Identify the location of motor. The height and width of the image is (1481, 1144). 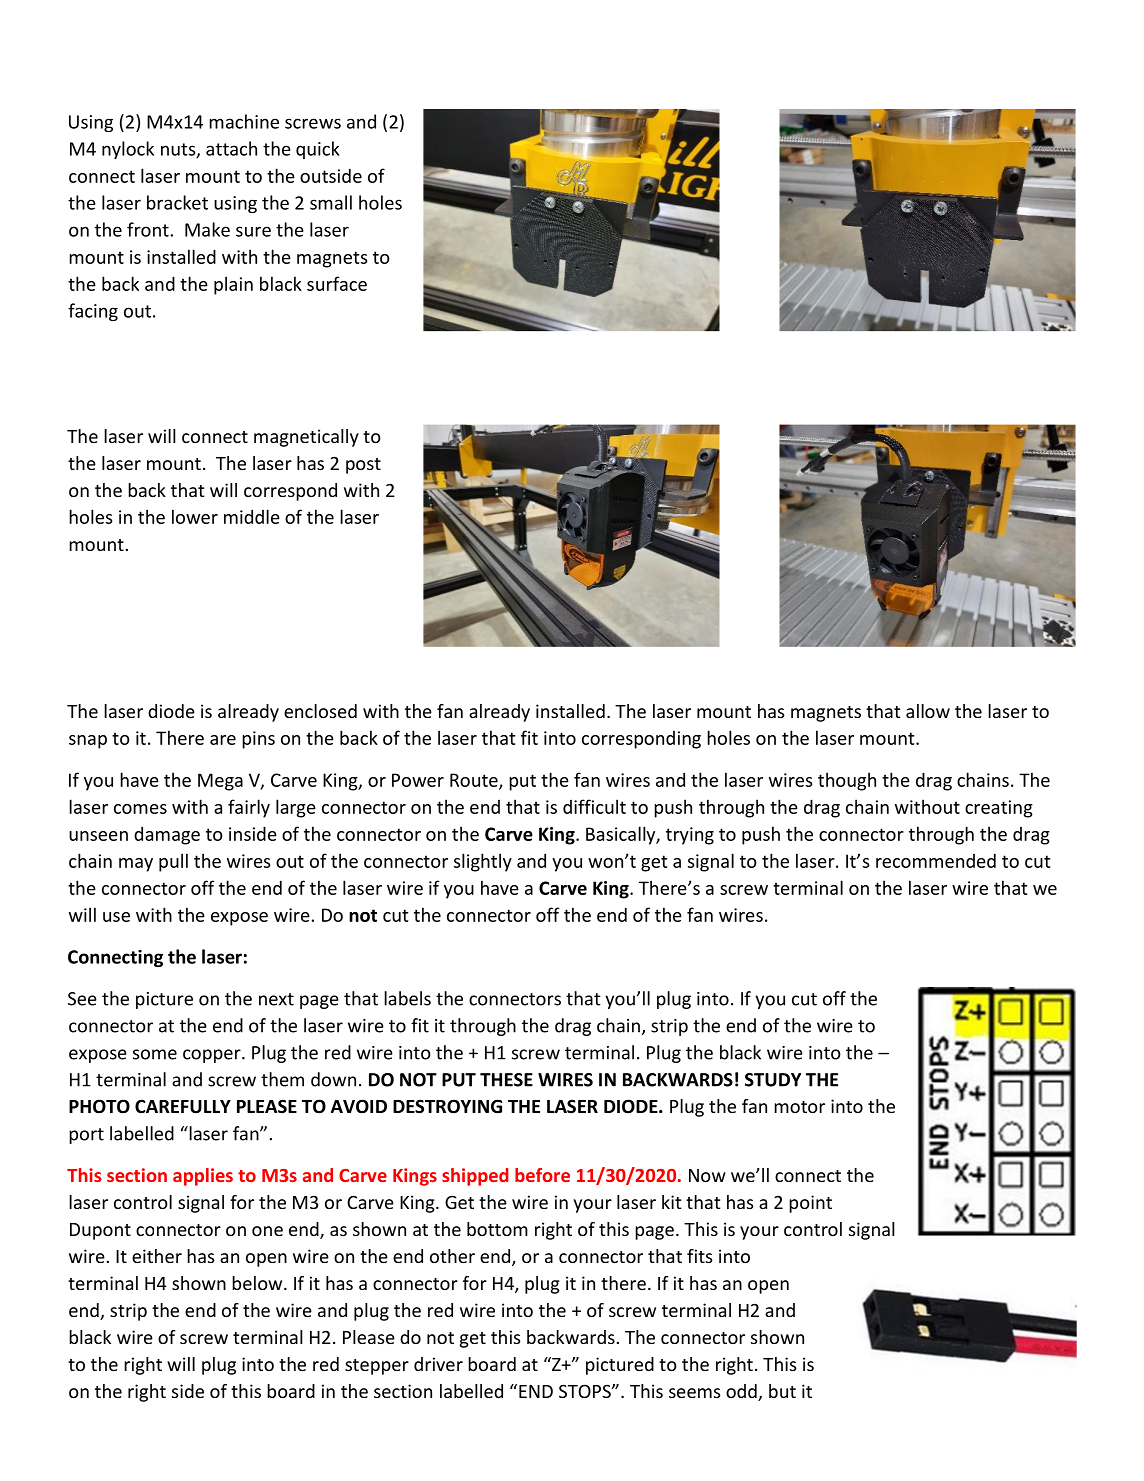
(799, 1107).
